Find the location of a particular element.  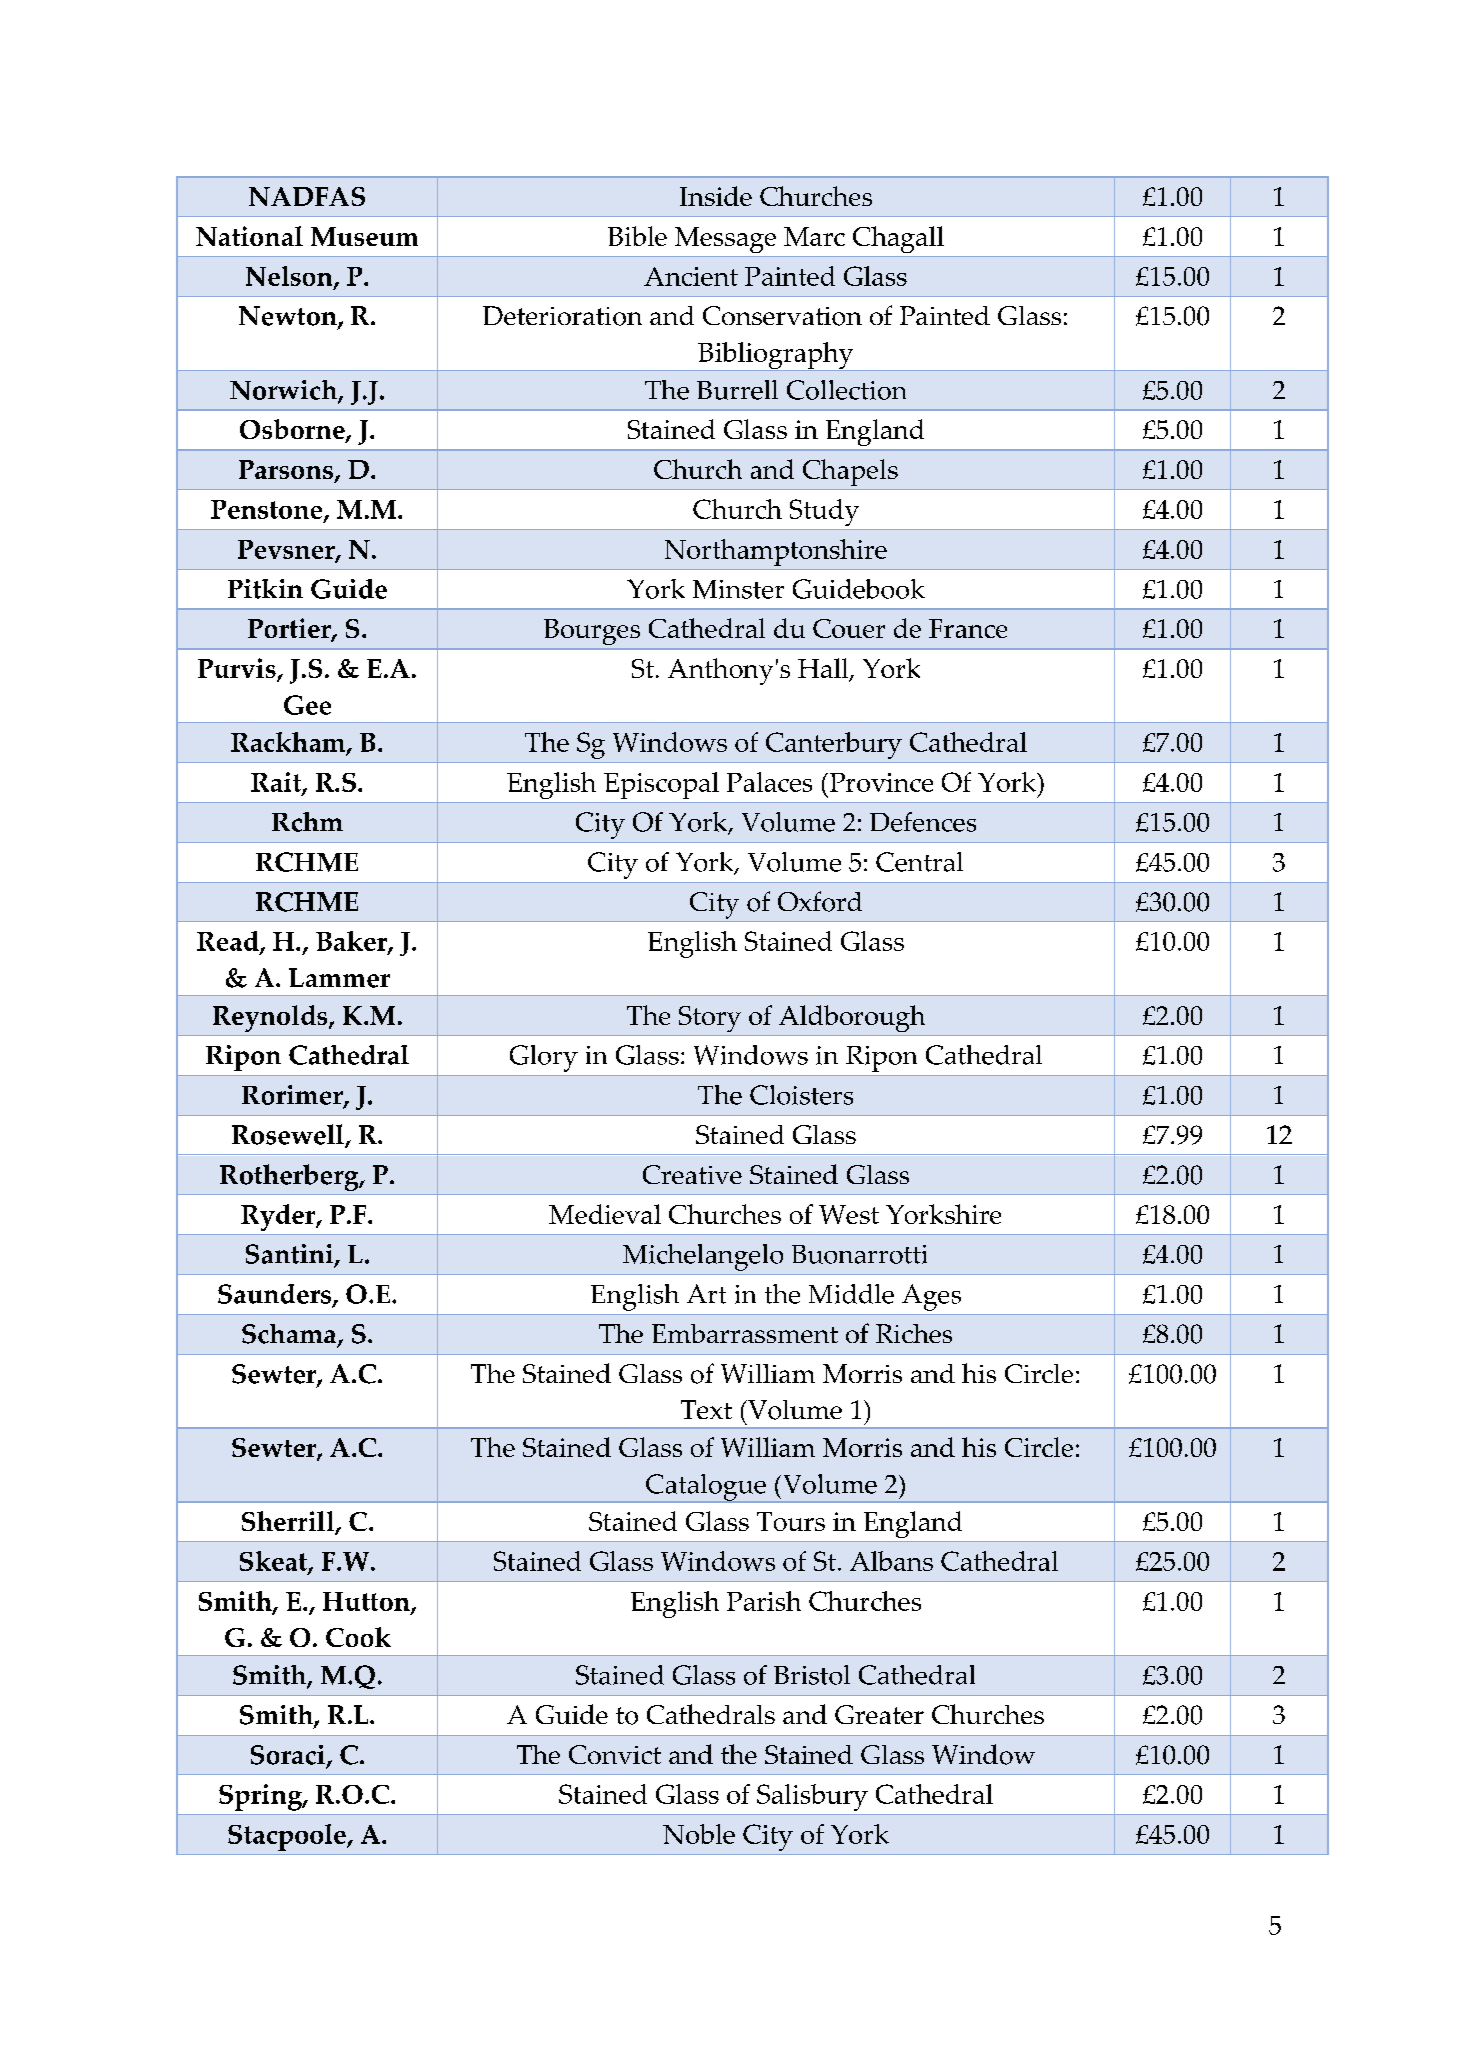

Bible is located at coordinates (637, 236).
